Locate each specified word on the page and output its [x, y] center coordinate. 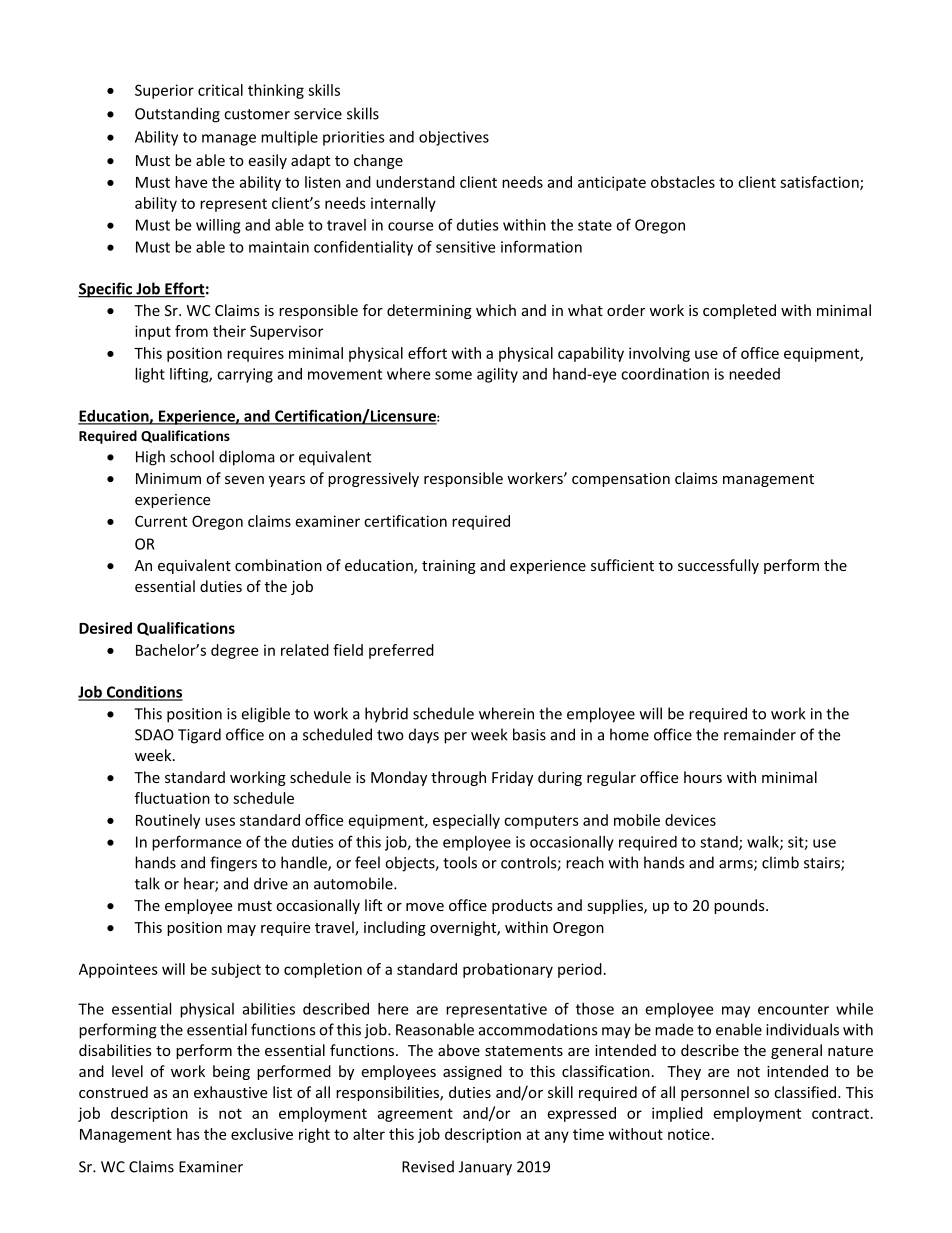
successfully [718, 566]
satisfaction [820, 183]
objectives [454, 138]
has [188, 1134]
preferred [401, 651]
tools [460, 862]
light [150, 375]
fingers [233, 864]
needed [754, 374]
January [485, 1168]
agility [497, 375]
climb [780, 862]
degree [234, 651]
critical [220, 90]
